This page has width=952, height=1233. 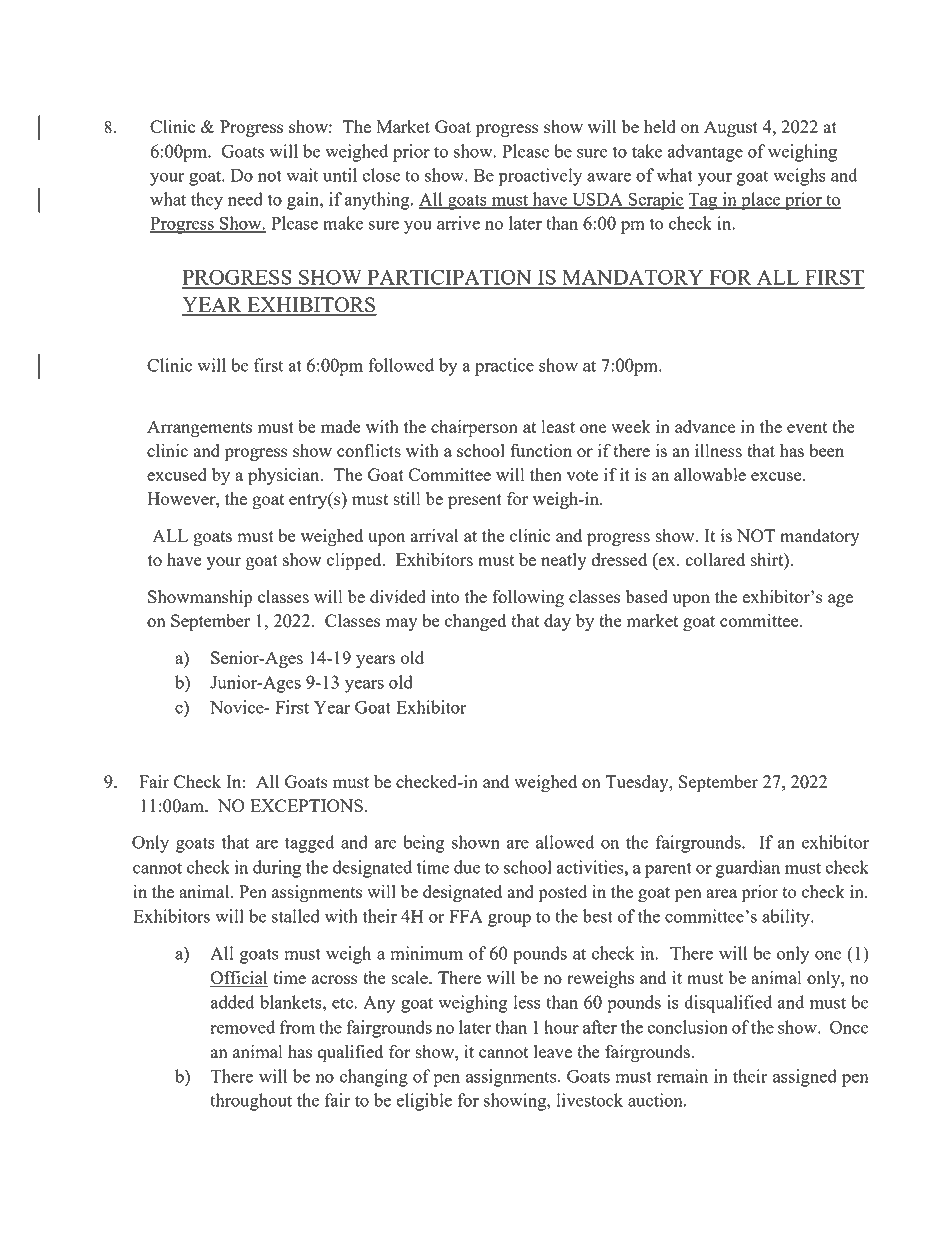 What do you see at coordinates (748, 869) in the page?
I see `guardian` at bounding box center [748, 869].
